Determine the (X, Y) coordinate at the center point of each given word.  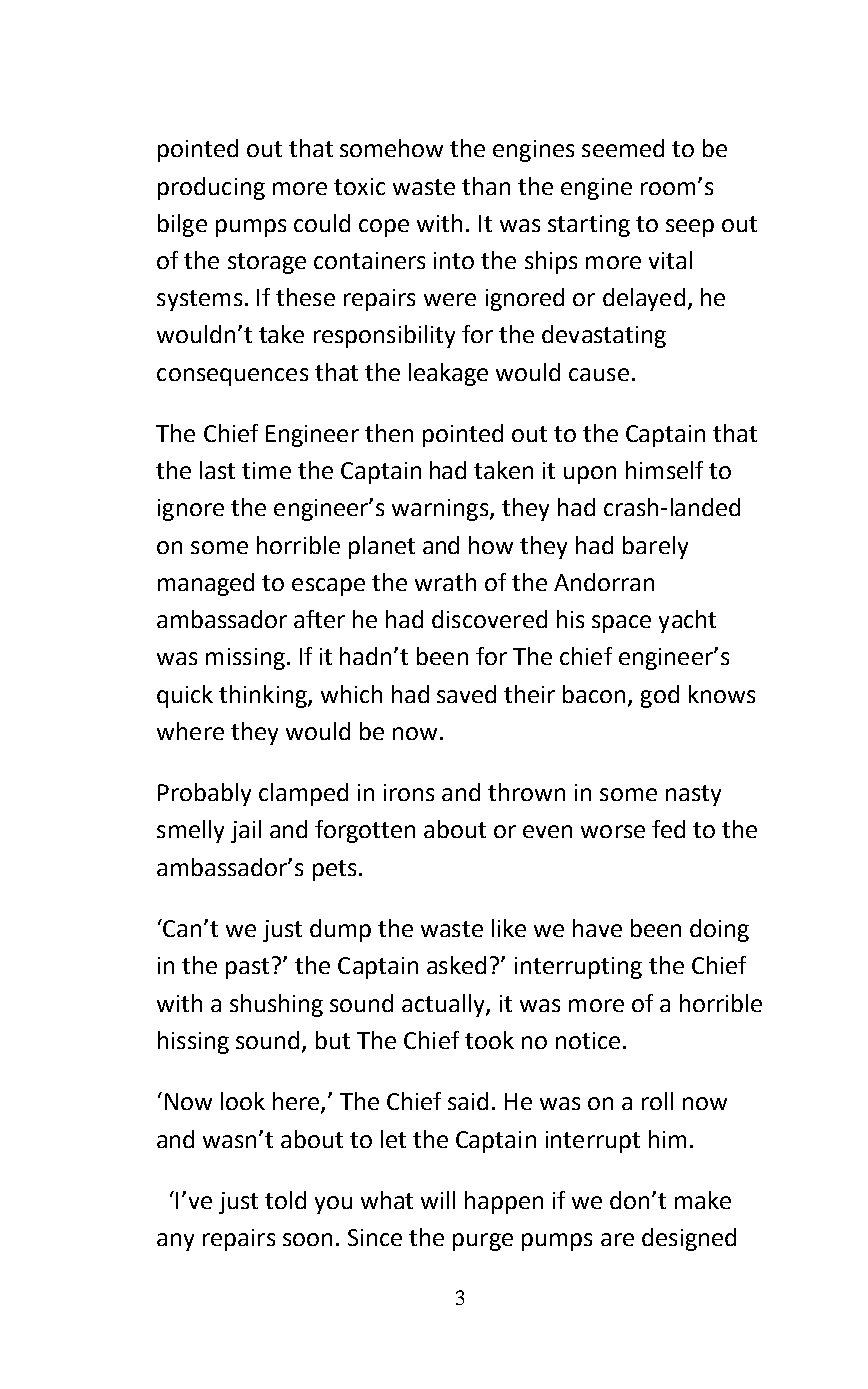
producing (211, 188)
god (660, 696)
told (285, 1200)
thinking (264, 696)
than (486, 186)
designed (689, 1239)
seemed (623, 148)
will (438, 1200)
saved (466, 694)
